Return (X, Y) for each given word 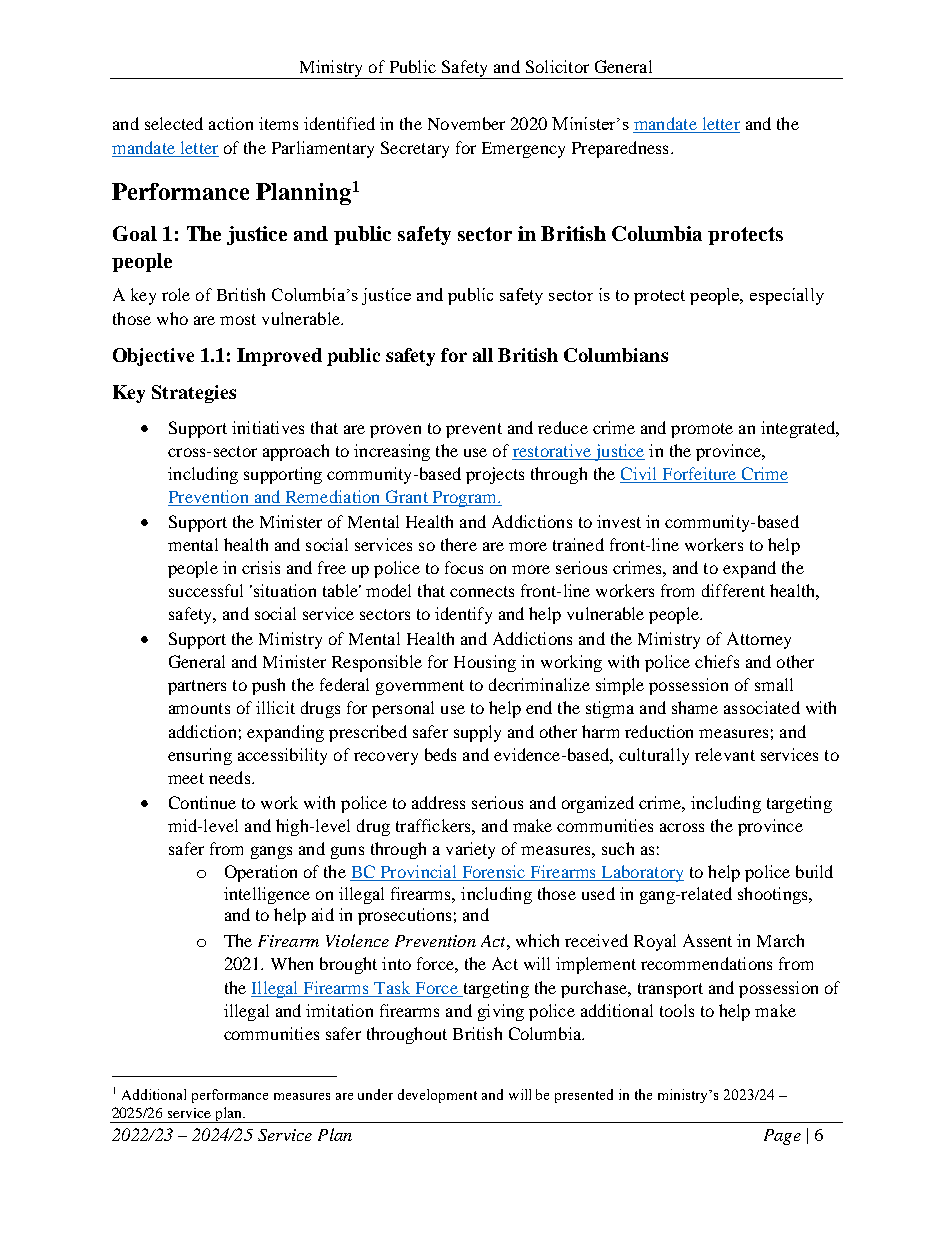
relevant (725, 754)
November (466, 123)
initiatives (268, 427)
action (231, 123)
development (437, 1096)
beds (440, 754)
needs (231, 777)
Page (782, 1137)
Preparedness (620, 149)
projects (495, 475)
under (375, 1094)
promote (702, 430)
